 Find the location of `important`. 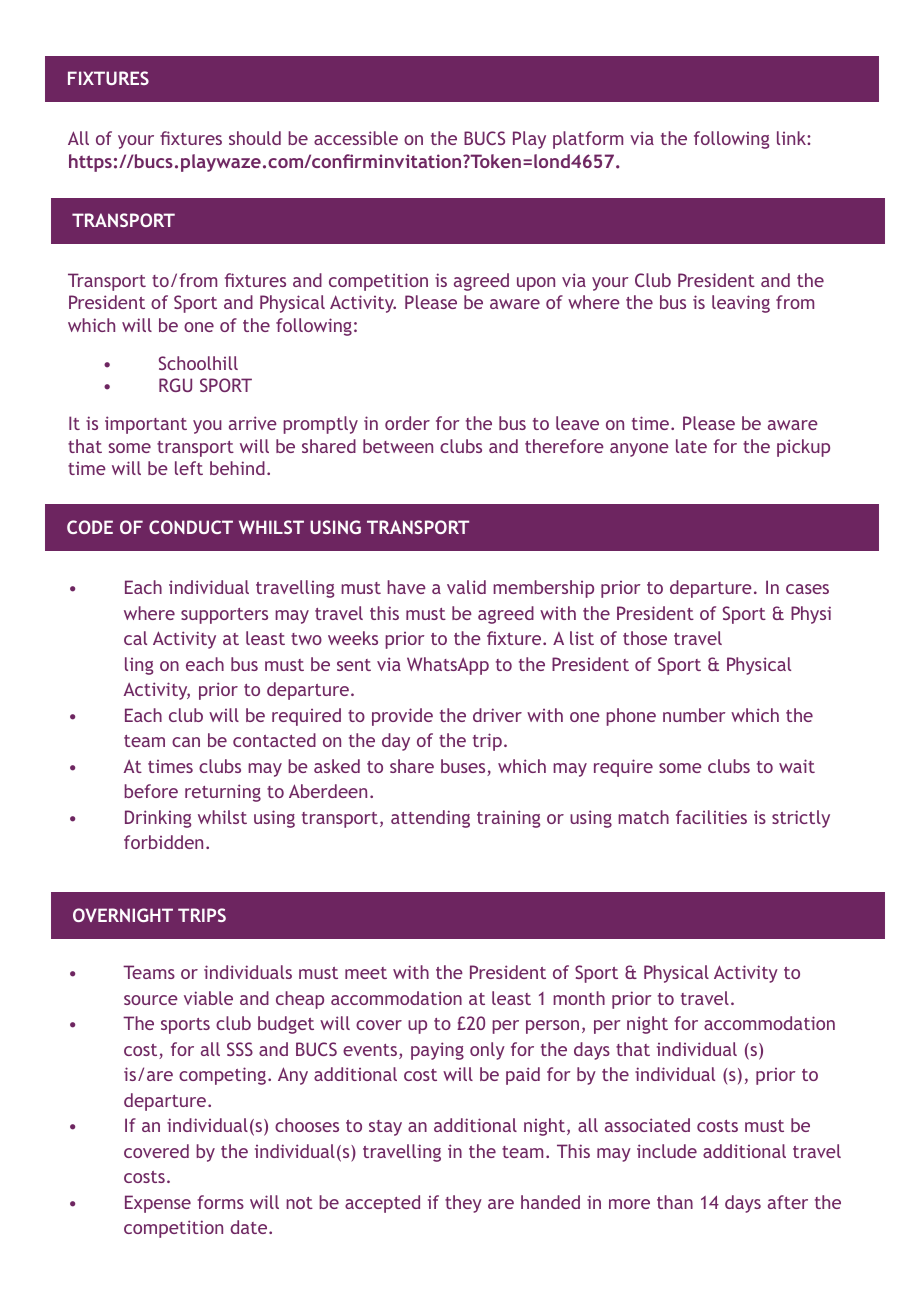

important is located at coordinates (146, 425).
